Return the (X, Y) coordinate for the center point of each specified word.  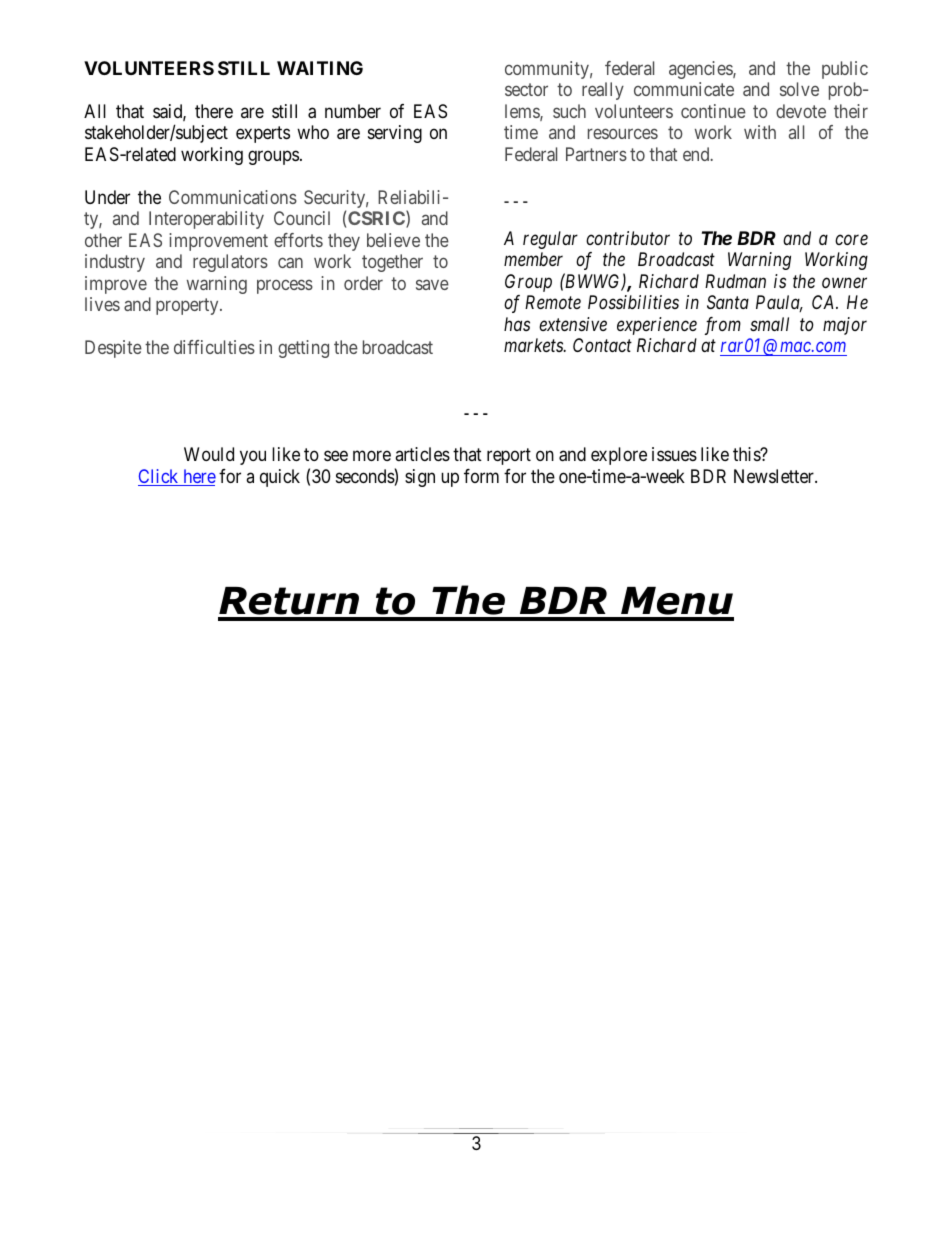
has (517, 324)
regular (550, 240)
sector (526, 89)
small (769, 324)
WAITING (320, 68)
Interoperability (206, 220)
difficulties (214, 347)
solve (799, 89)
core (851, 240)
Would (209, 454)
